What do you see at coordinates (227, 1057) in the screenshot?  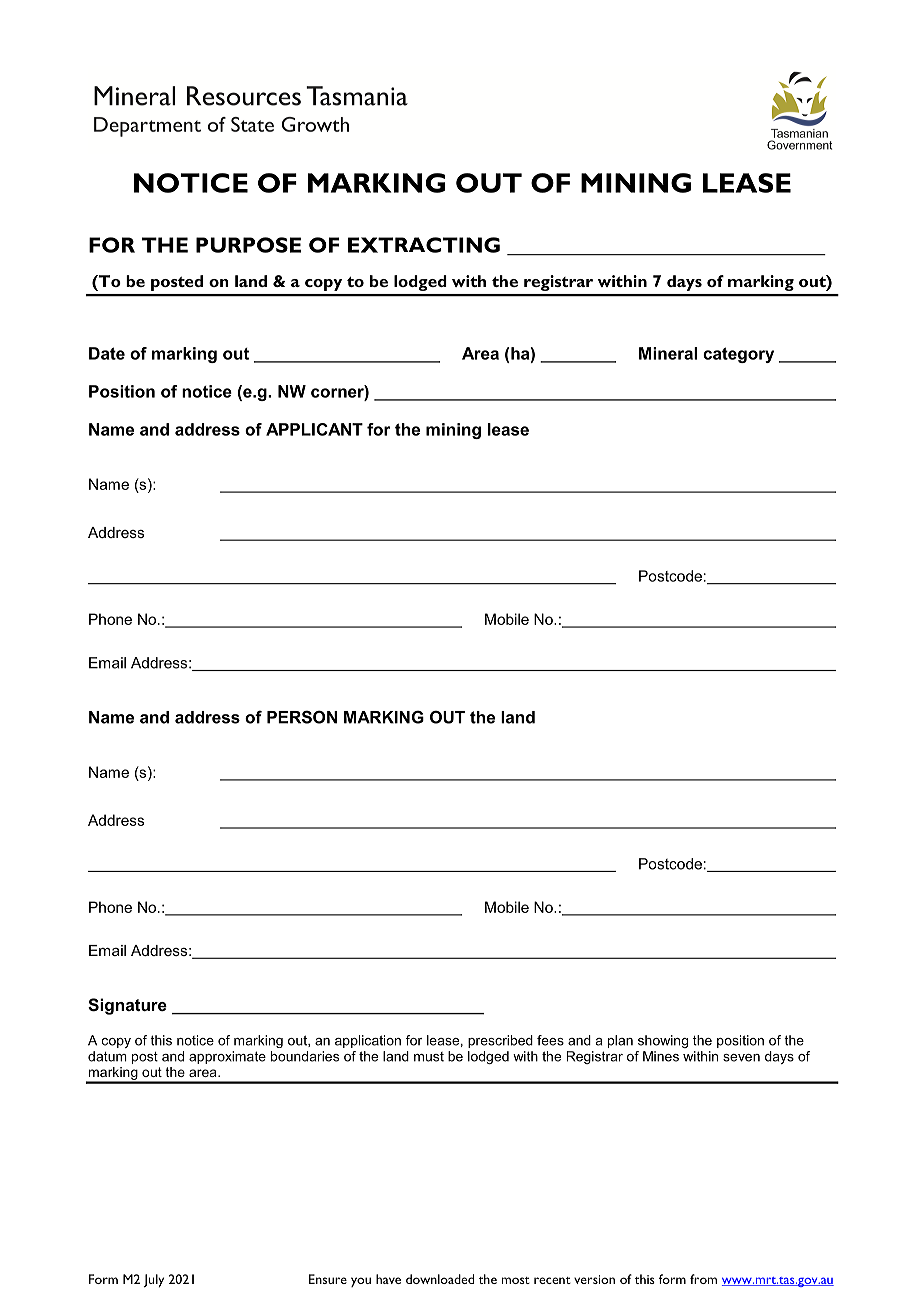 I see `approximate` at bounding box center [227, 1057].
